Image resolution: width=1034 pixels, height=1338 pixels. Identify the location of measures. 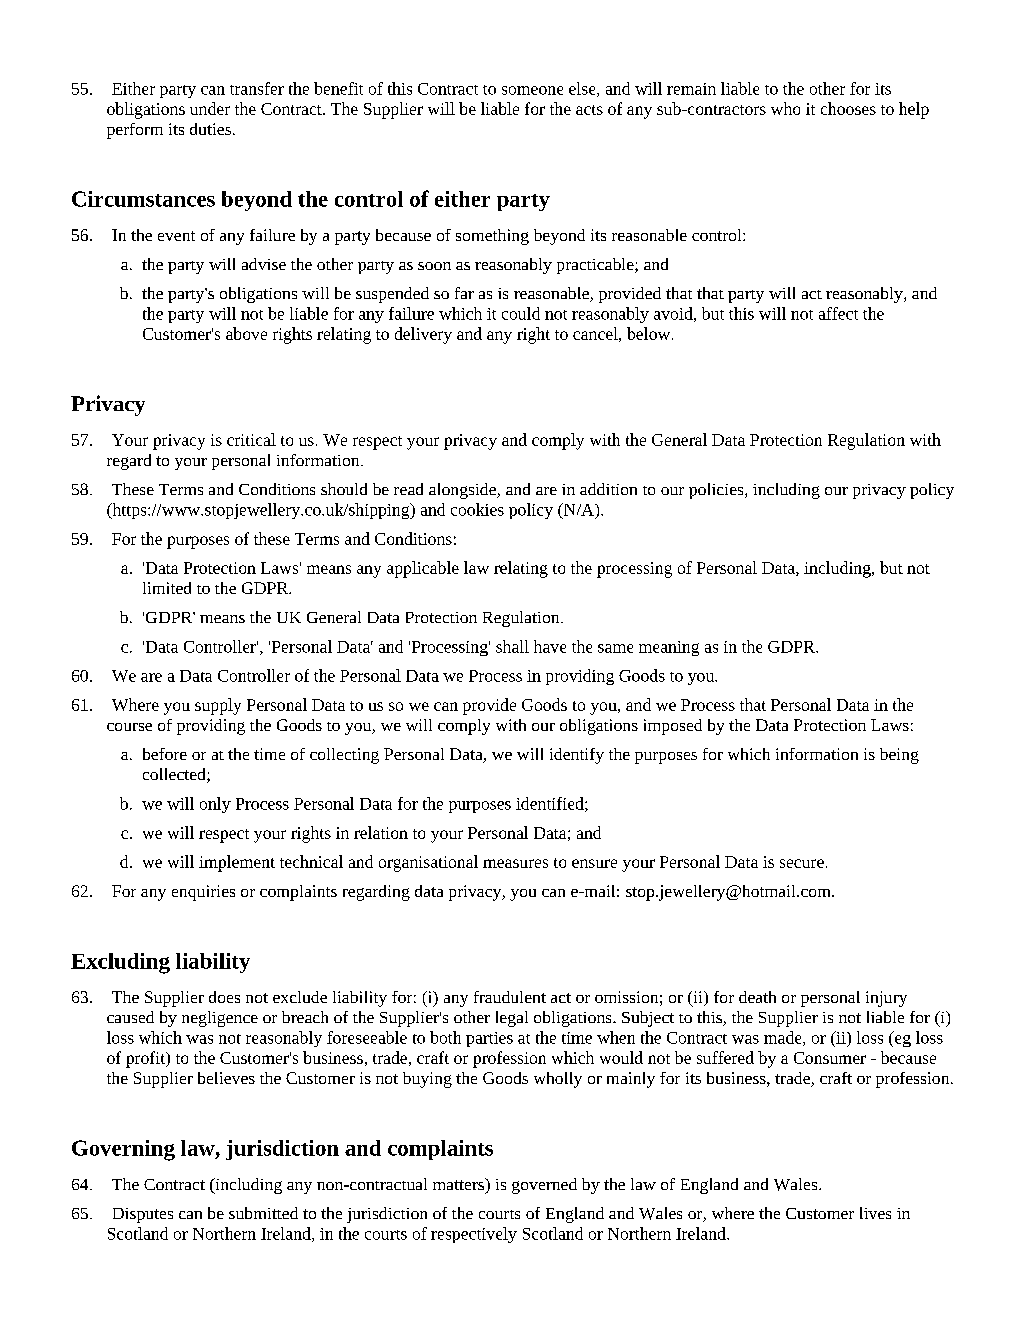
(515, 863).
